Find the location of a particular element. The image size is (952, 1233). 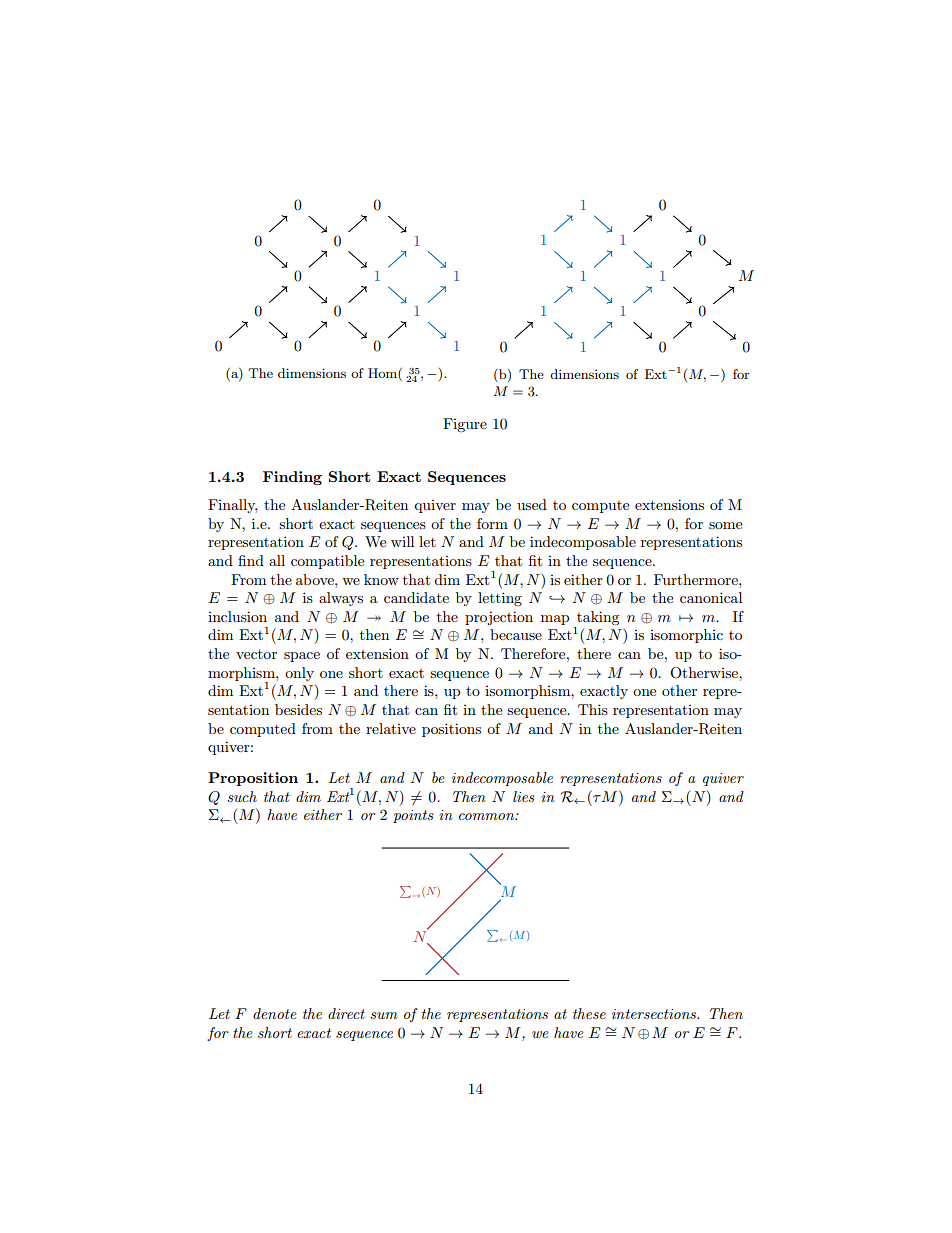

Finally is located at coordinates (232, 506).
